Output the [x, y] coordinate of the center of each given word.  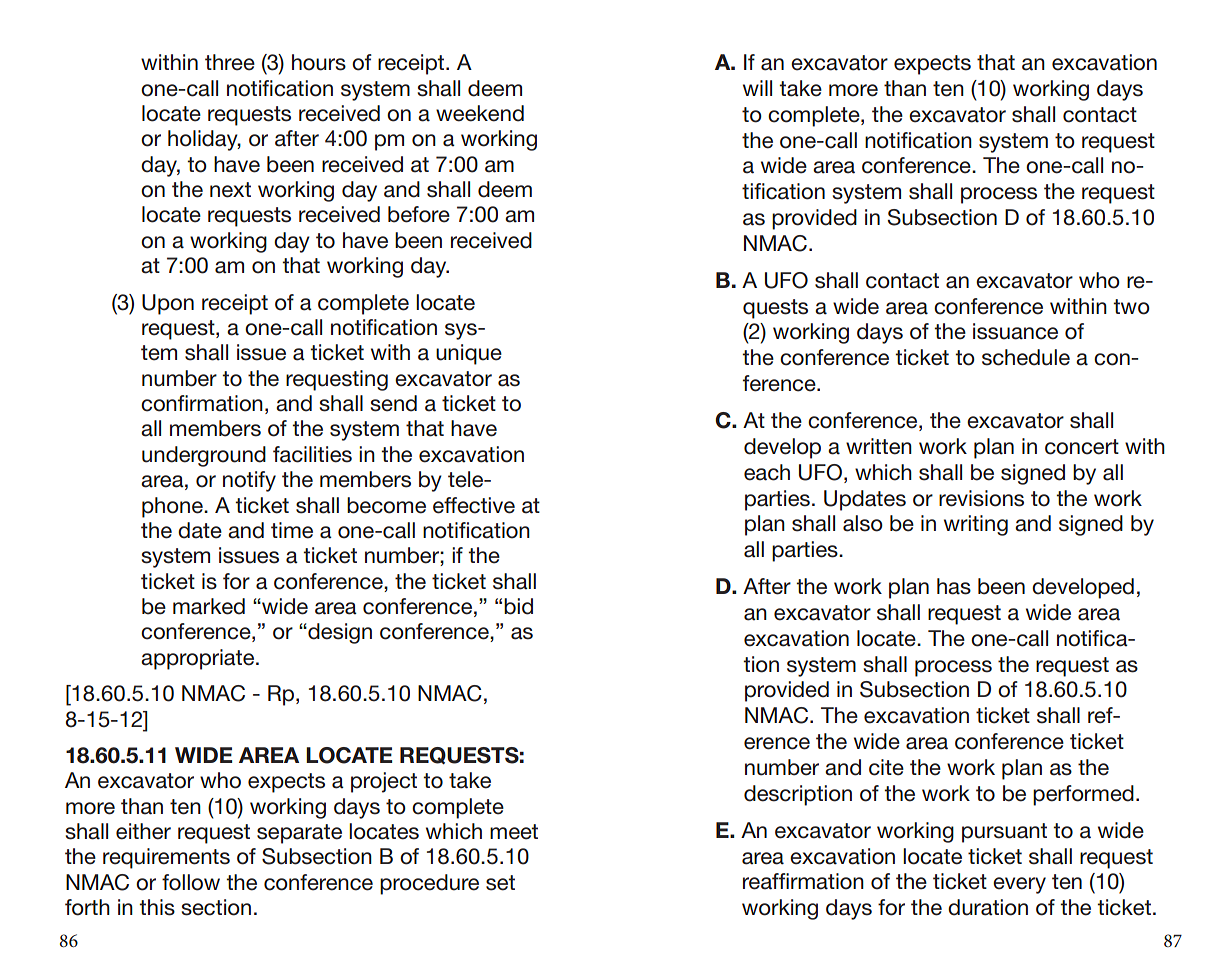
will [757, 88]
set [500, 883]
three [230, 62]
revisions [981, 498]
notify [249, 481]
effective [474, 505]
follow [191, 882]
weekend [480, 113]
